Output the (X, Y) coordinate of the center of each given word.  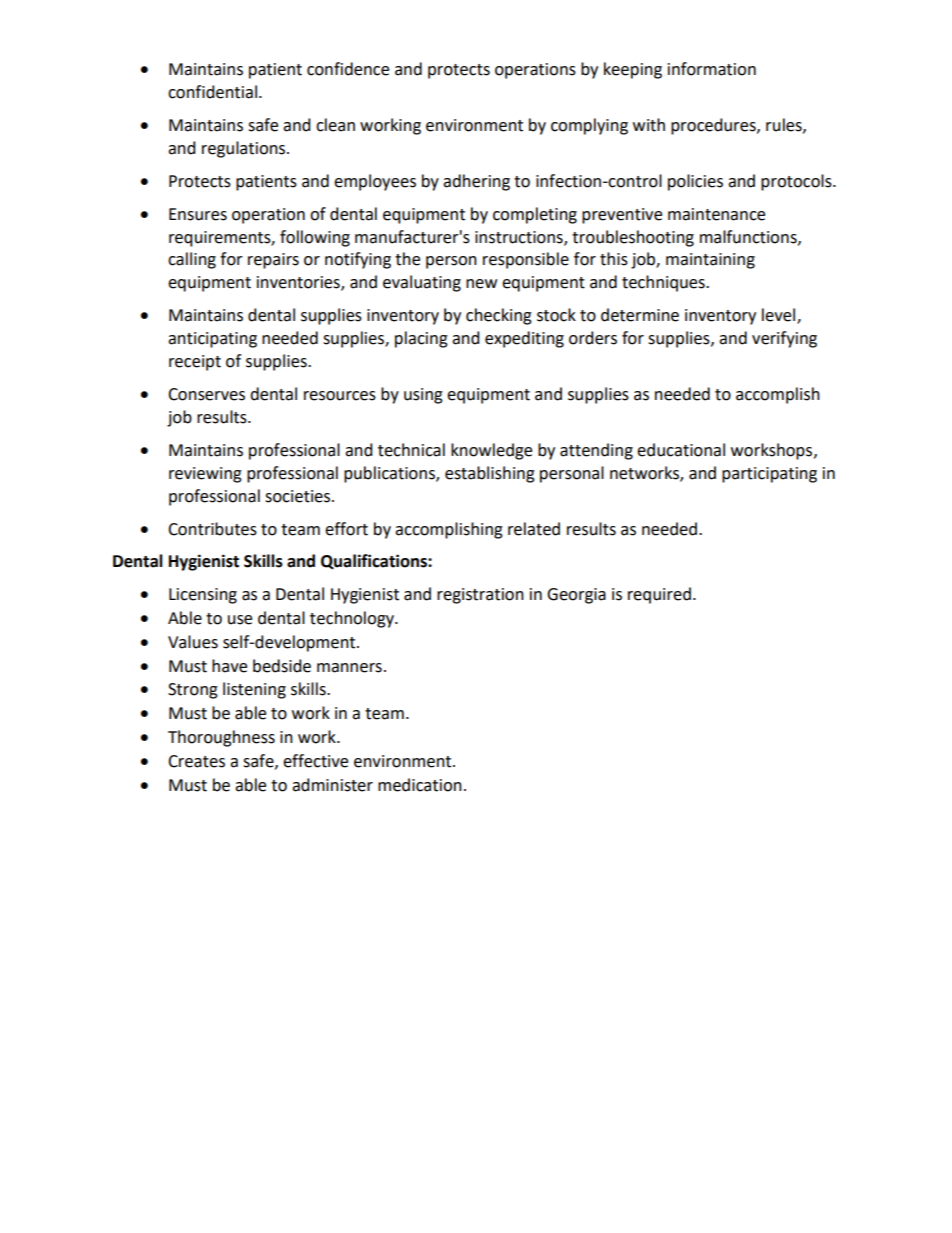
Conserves (206, 394)
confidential (212, 92)
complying (589, 126)
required (659, 595)
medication (420, 785)
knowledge (491, 451)
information (712, 69)
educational (681, 450)
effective (315, 761)
